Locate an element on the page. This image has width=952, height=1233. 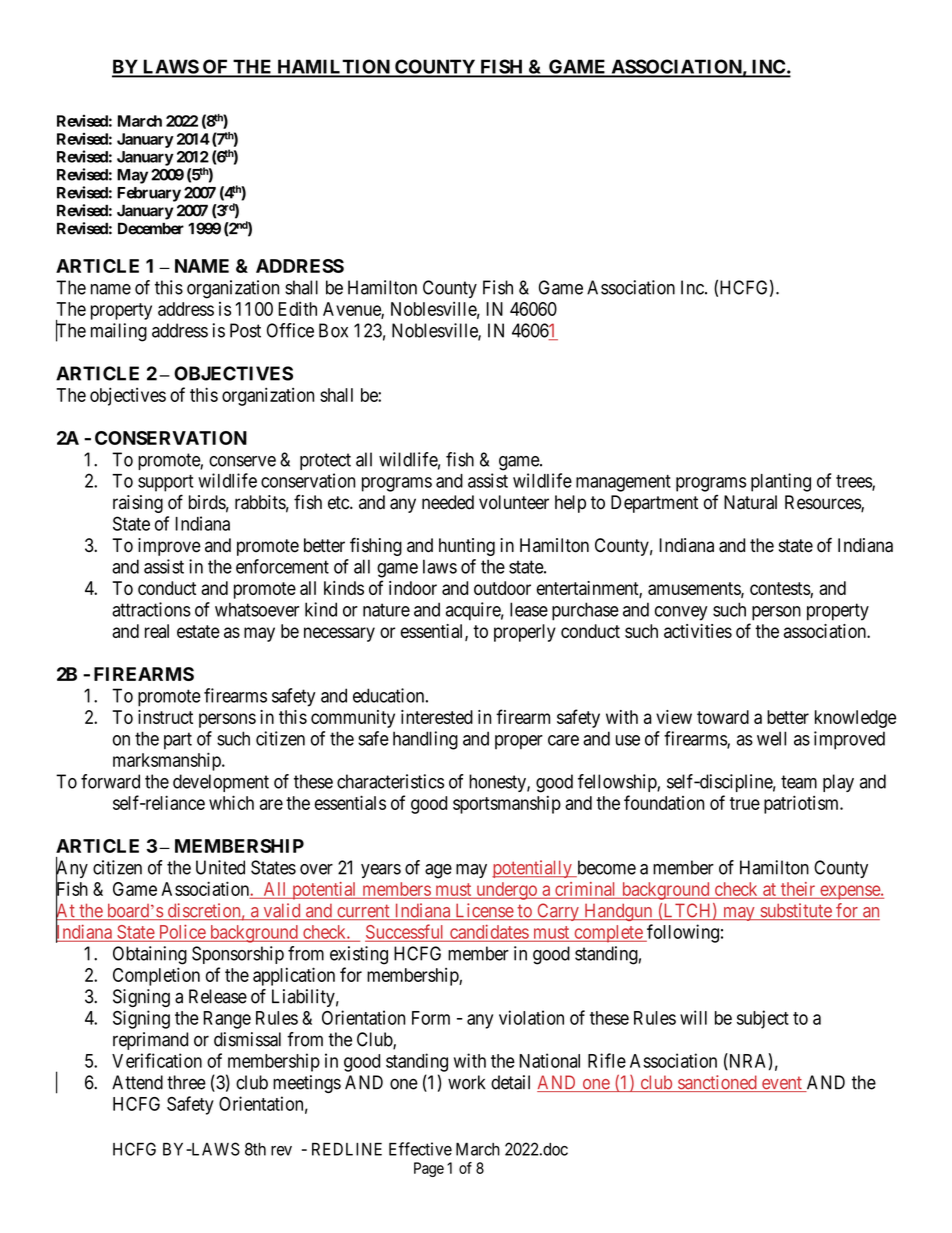
Box is located at coordinates (333, 330).
